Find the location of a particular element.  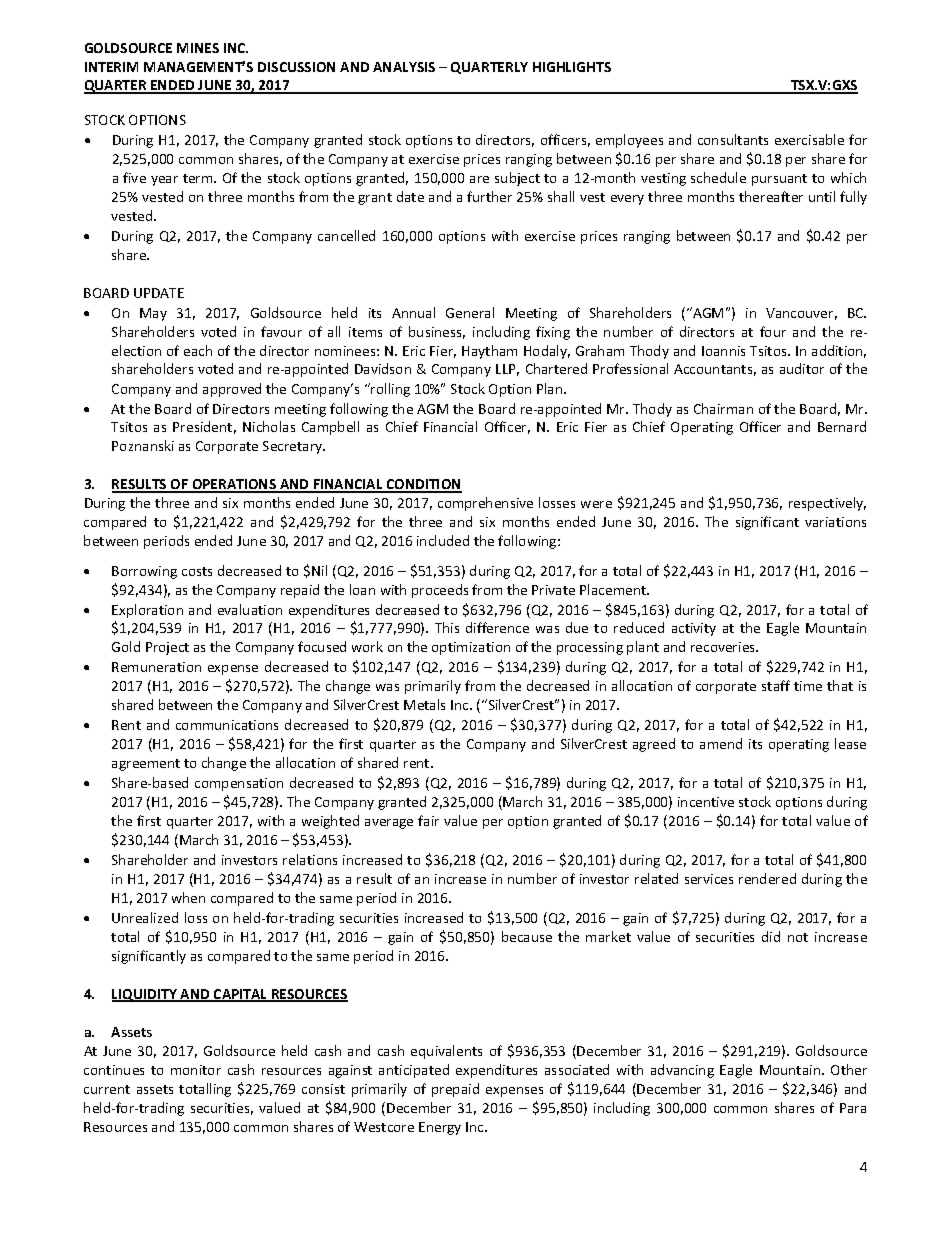

monitor is located at coordinates (196, 1070).
